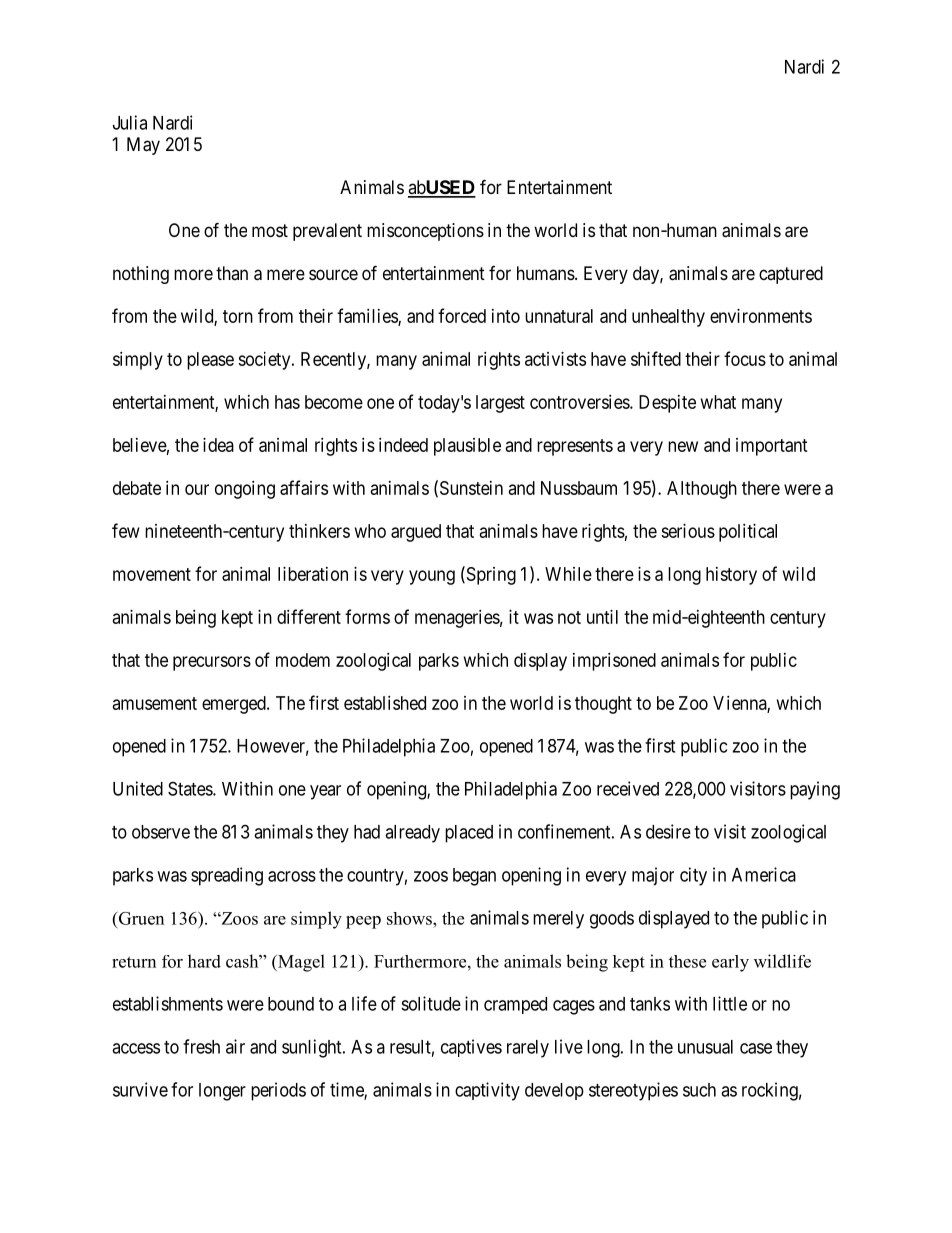 This image has height=1233, width=952. Describe the element at coordinates (731, 576) in the image. I see `history` at that location.
